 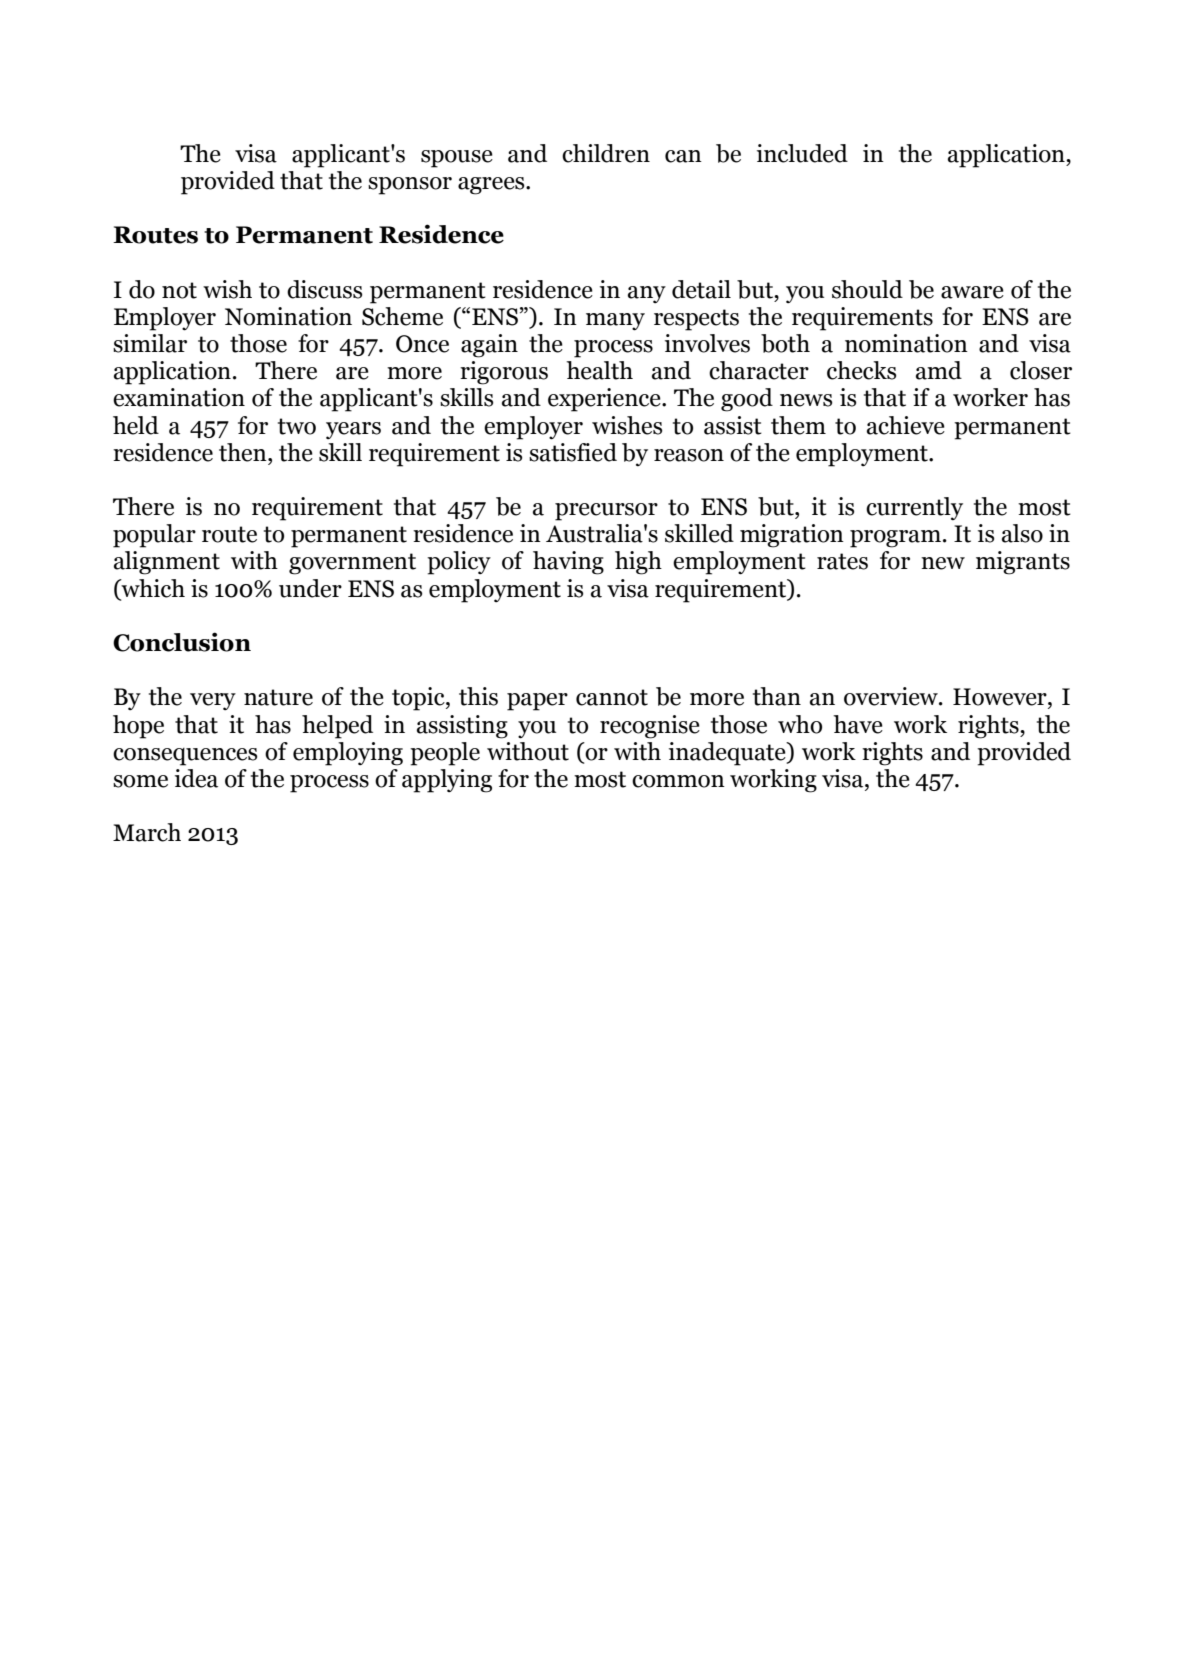 I want to click on idea, so click(x=196, y=778).
